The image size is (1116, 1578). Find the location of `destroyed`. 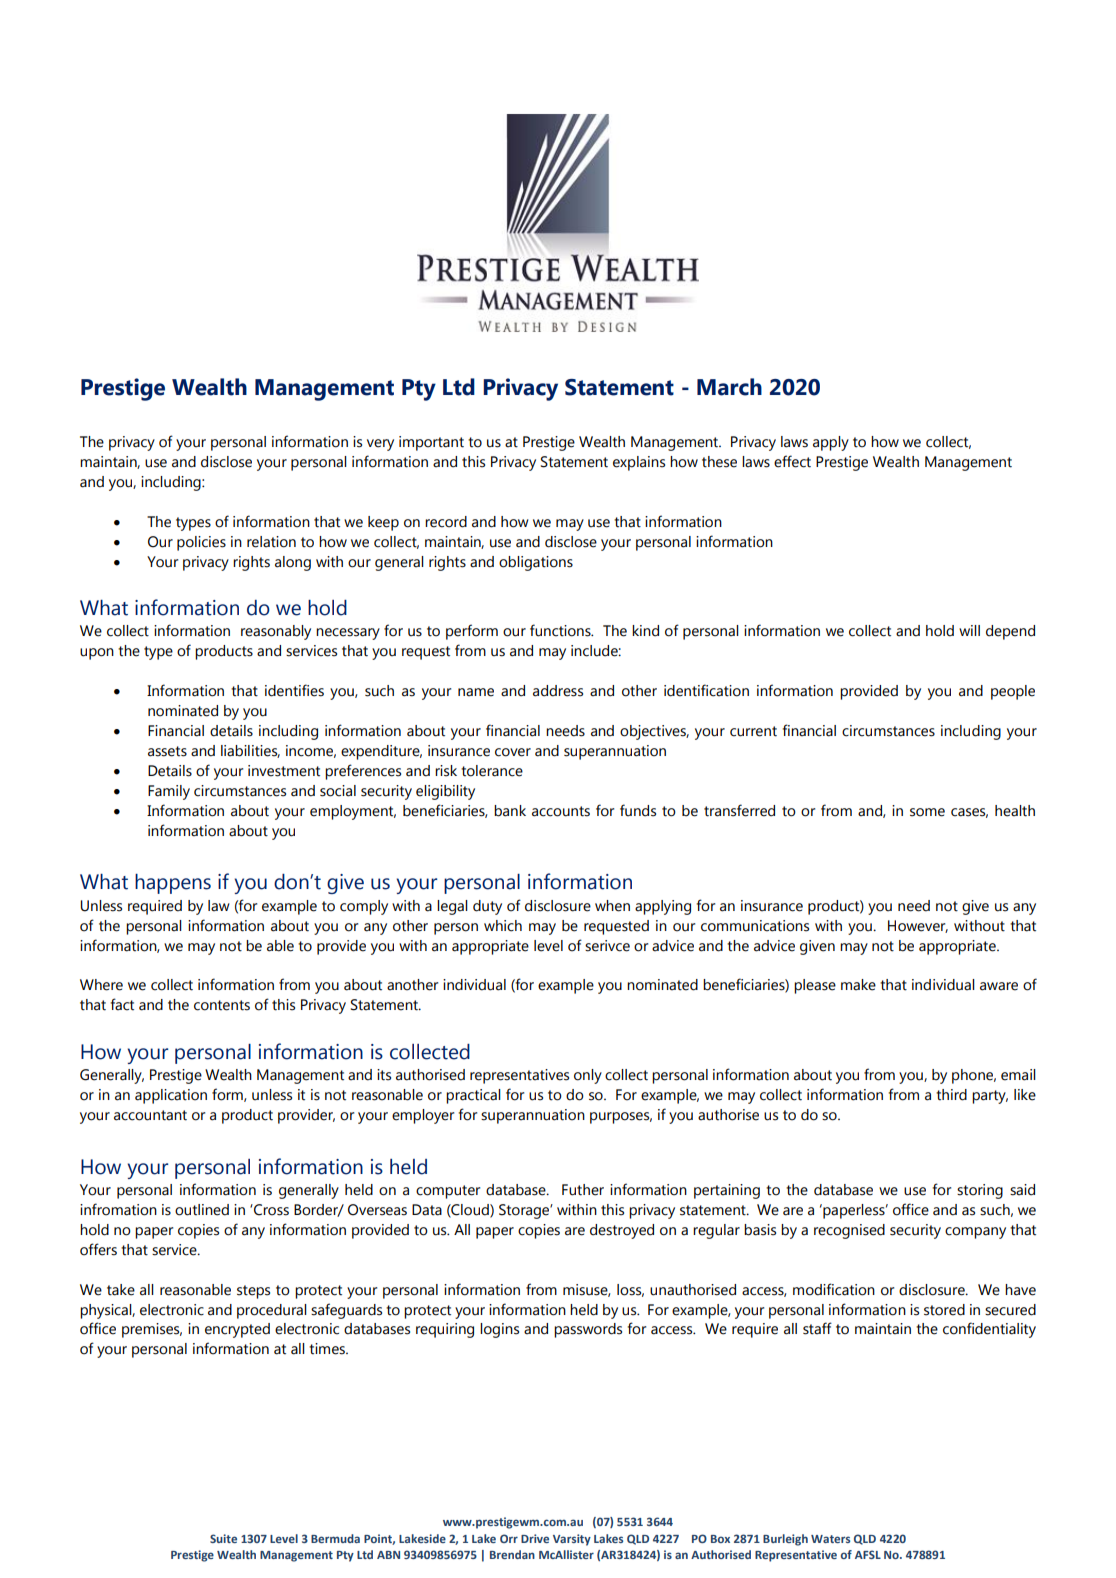

destroyed is located at coordinates (622, 1231).
